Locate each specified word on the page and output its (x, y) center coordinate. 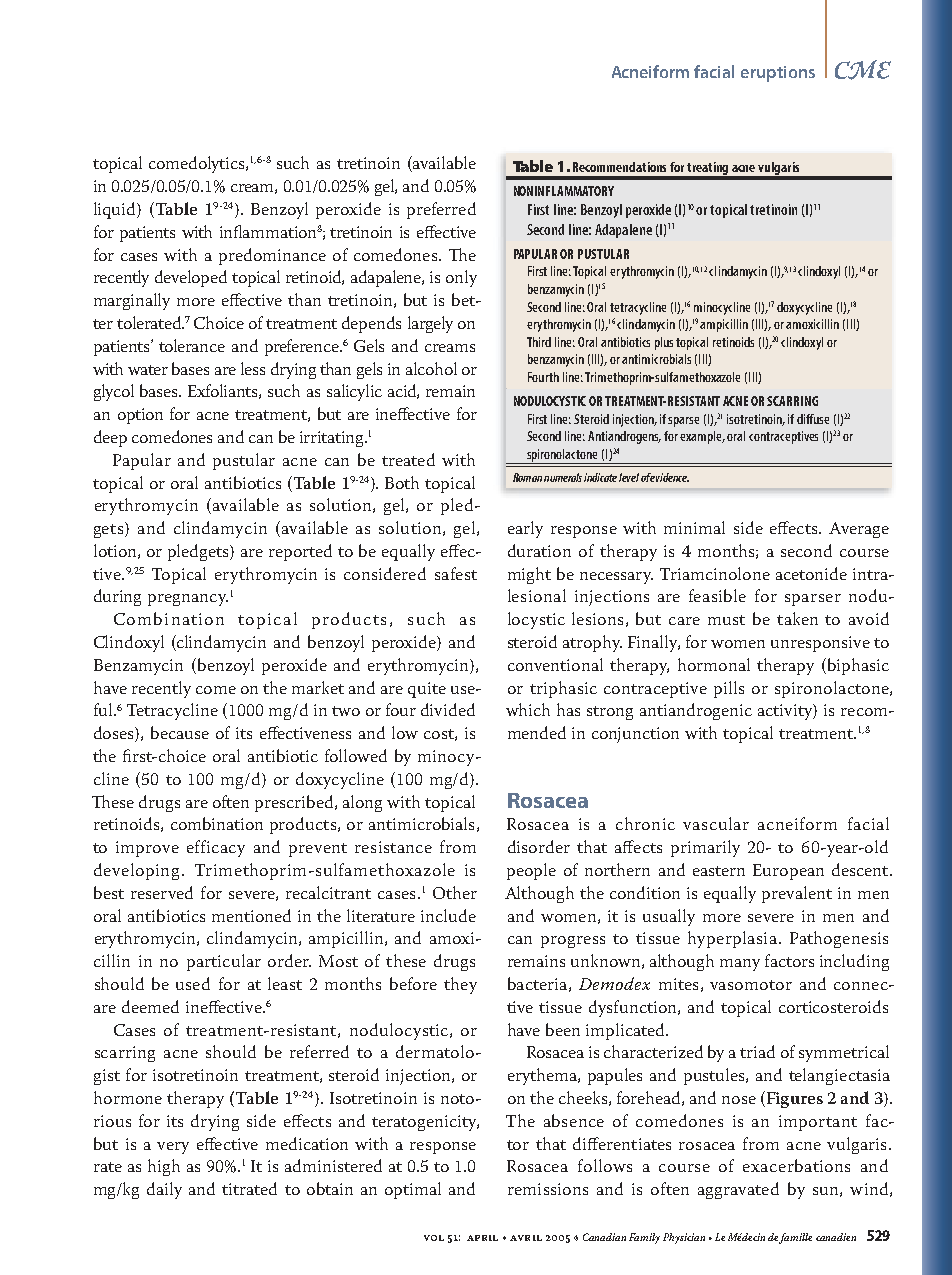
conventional (555, 664)
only (461, 278)
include (448, 915)
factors (789, 960)
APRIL (482, 1238)
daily (164, 1190)
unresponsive (820, 644)
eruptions (778, 74)
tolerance (192, 345)
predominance (272, 256)
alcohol (431, 368)
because (180, 732)
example (702, 437)
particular (224, 962)
